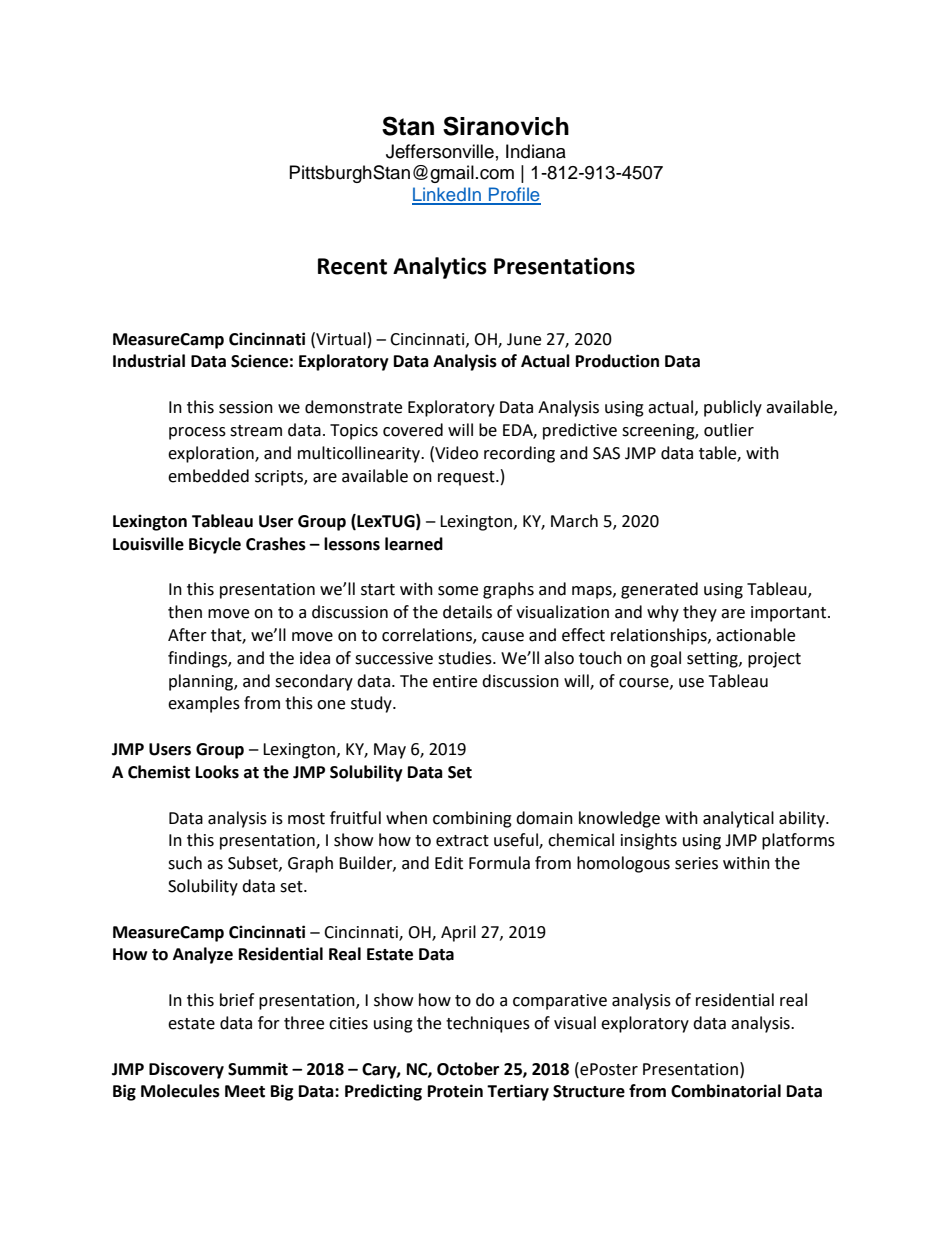  What do you see at coordinates (468, 1069) in the document?
I see `October` at bounding box center [468, 1069].
